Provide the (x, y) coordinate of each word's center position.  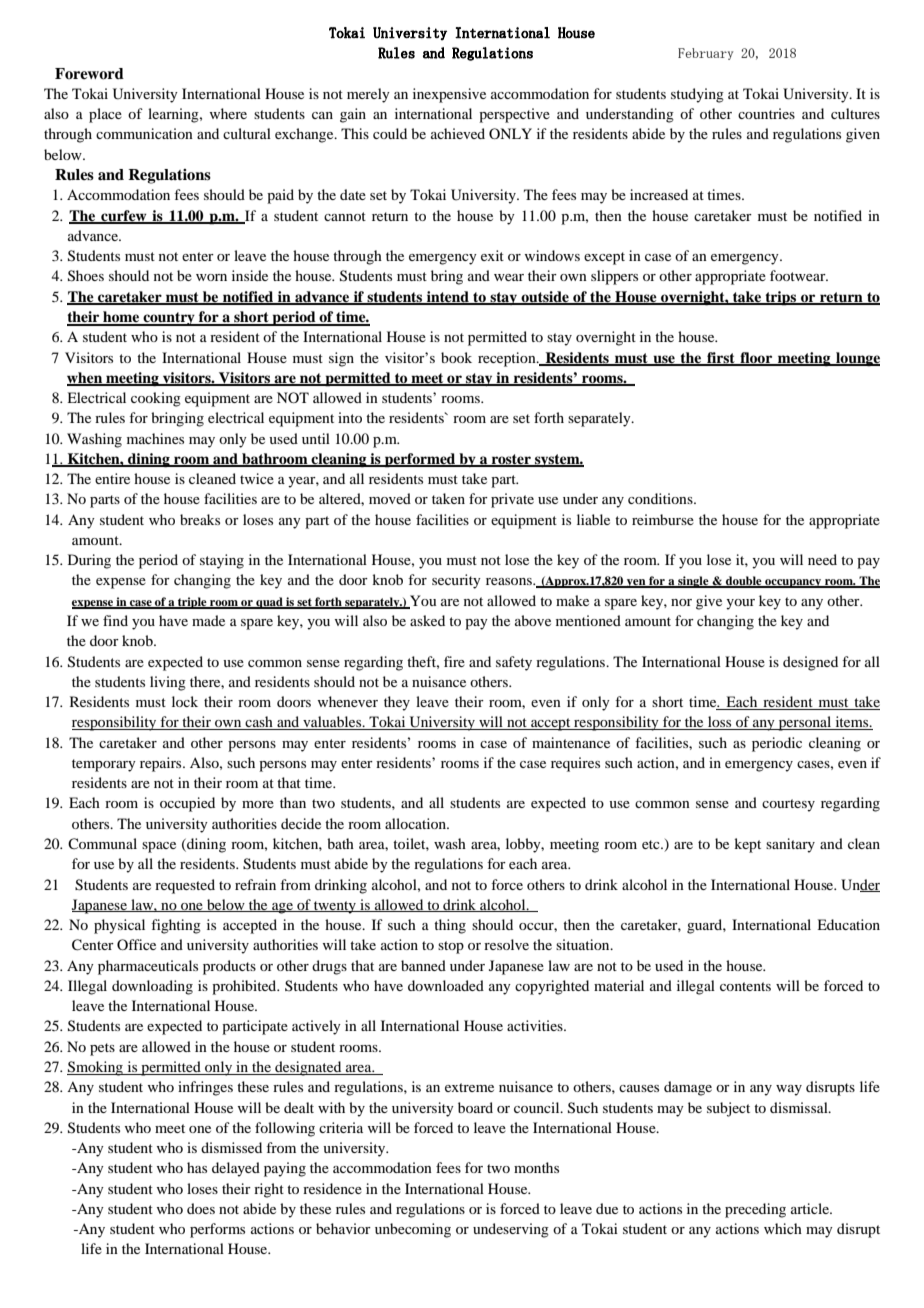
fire (454, 661)
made (208, 620)
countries (766, 113)
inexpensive (449, 95)
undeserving (511, 1230)
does (201, 1208)
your (740, 604)
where (228, 113)
